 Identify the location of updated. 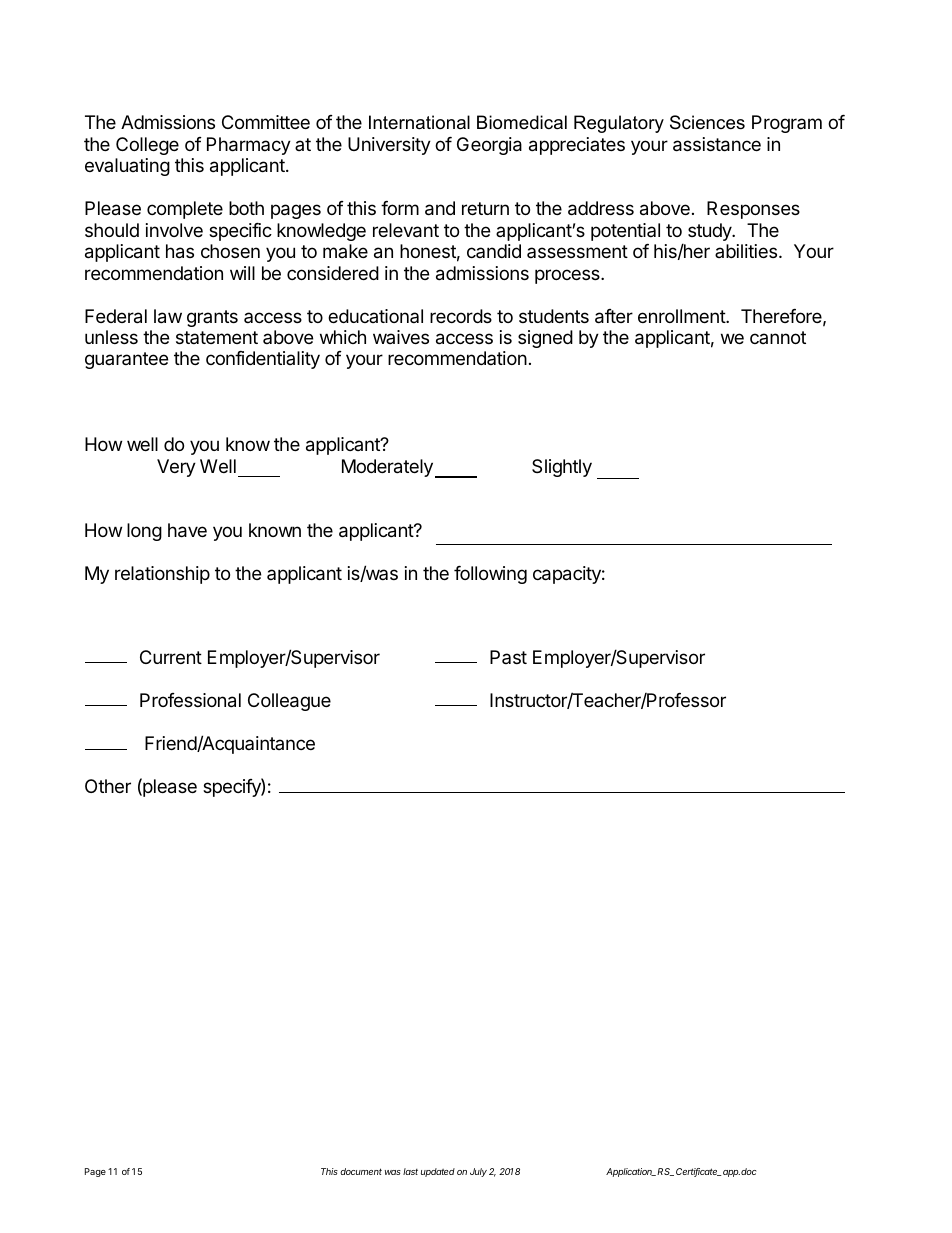
(438, 1172).
